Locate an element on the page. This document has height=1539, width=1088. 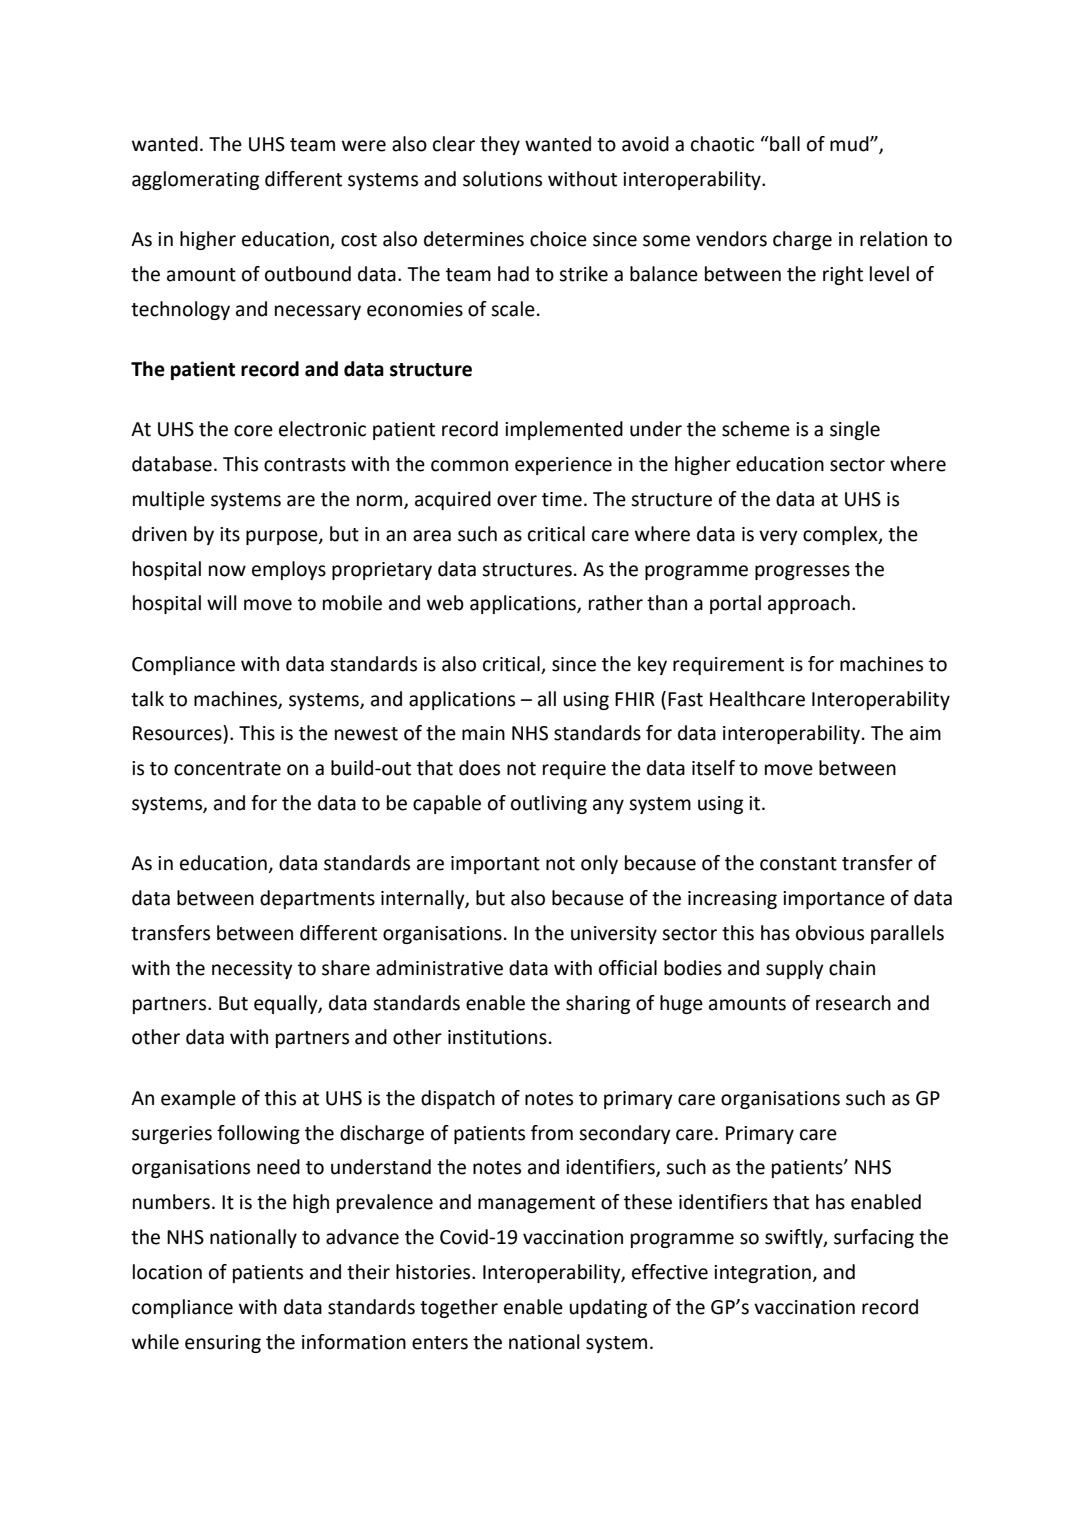
main is located at coordinates (483, 733).
